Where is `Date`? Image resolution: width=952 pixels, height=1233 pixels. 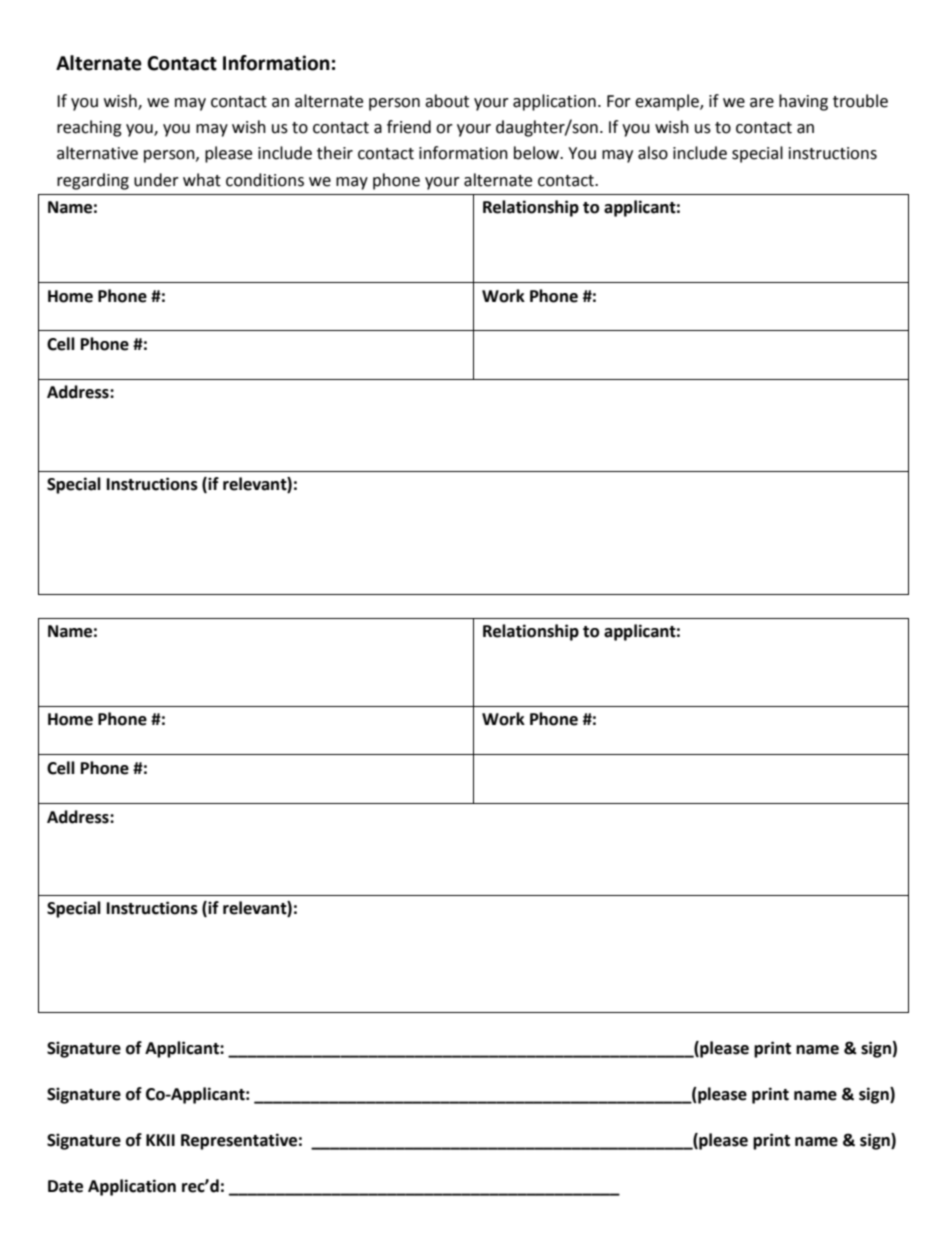 Date is located at coordinates (65, 1186).
